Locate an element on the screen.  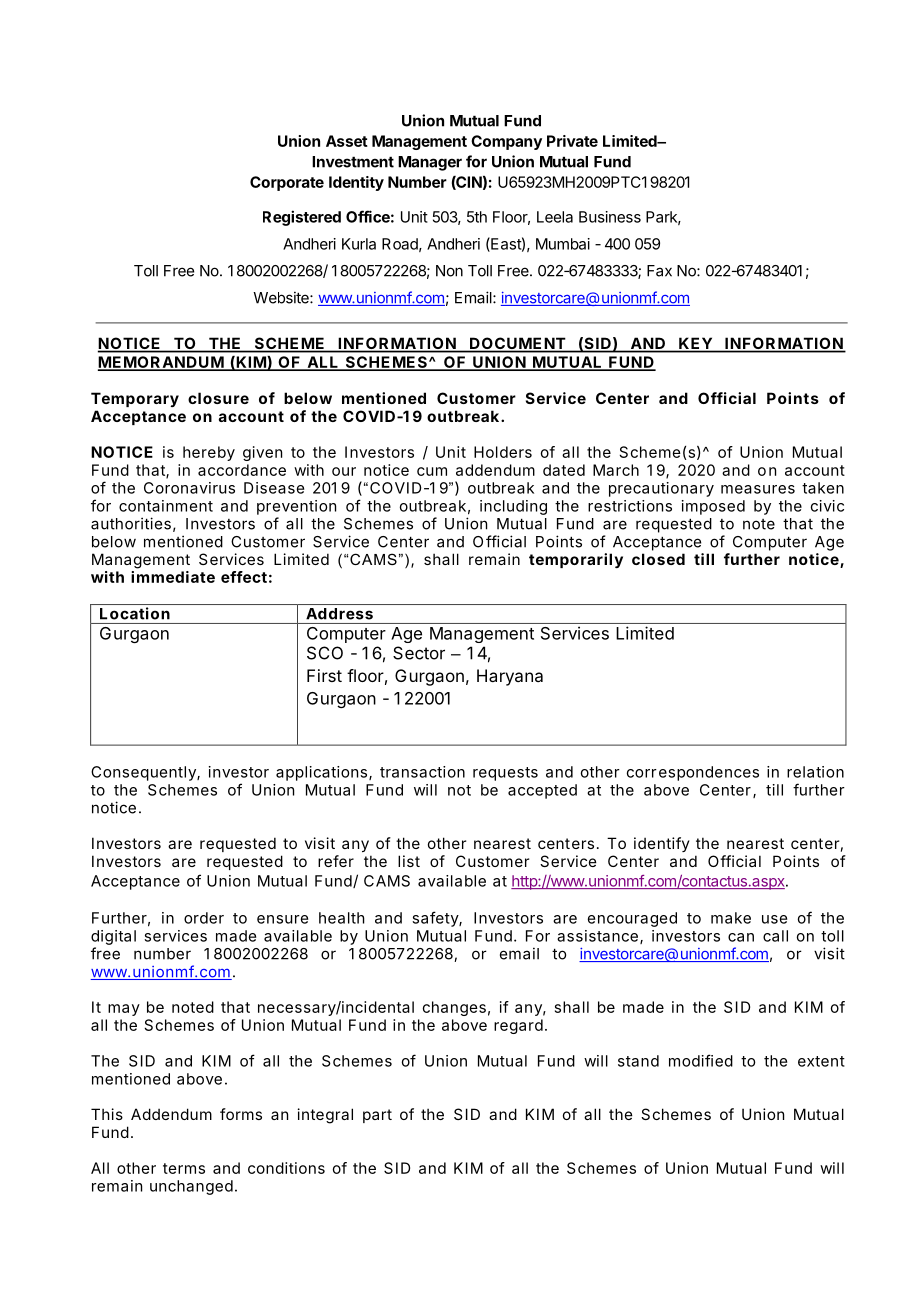
Business is located at coordinates (610, 217).
